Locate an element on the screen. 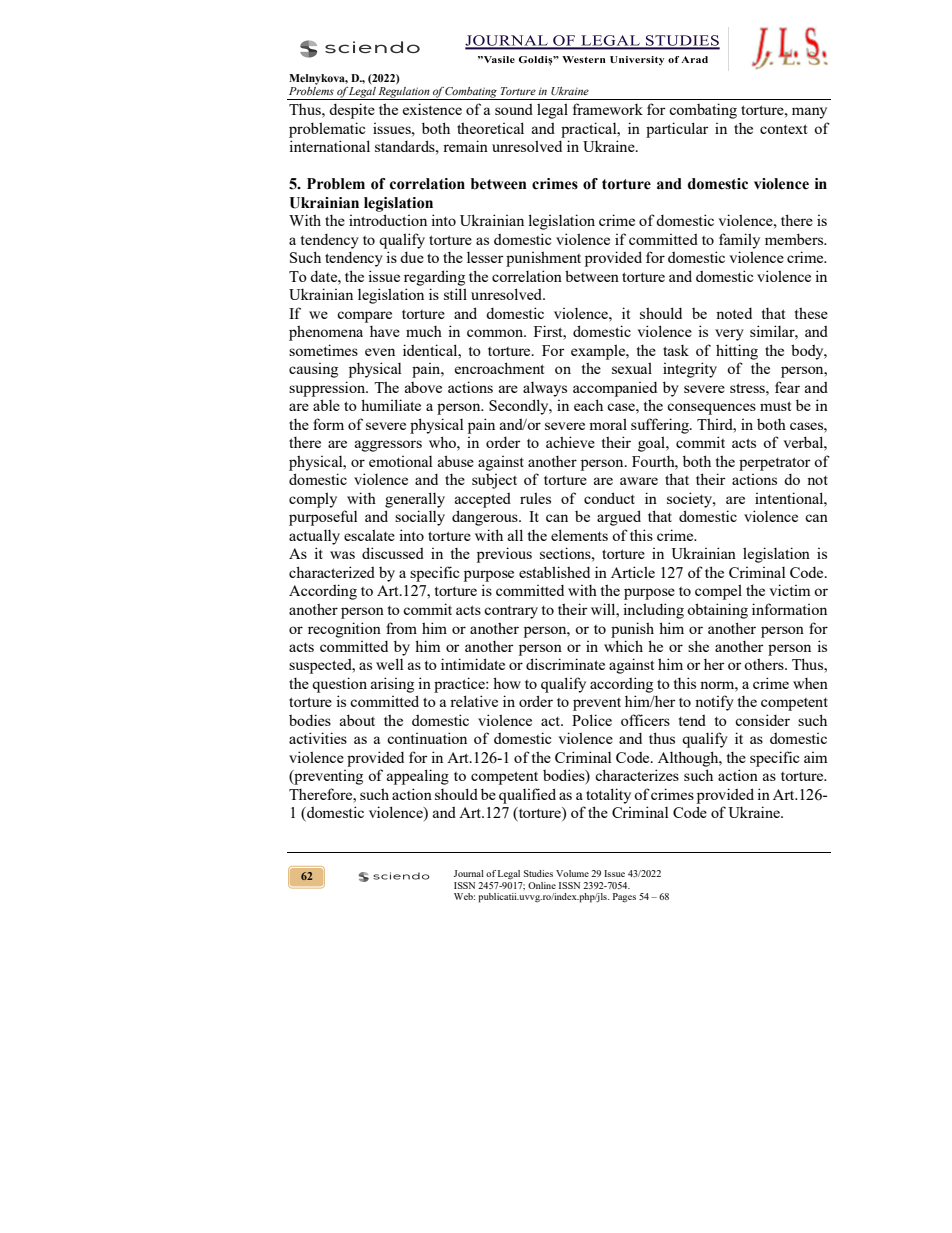 The height and width of the screenshot is (1233, 952). Journal is located at coordinates (469, 873).
